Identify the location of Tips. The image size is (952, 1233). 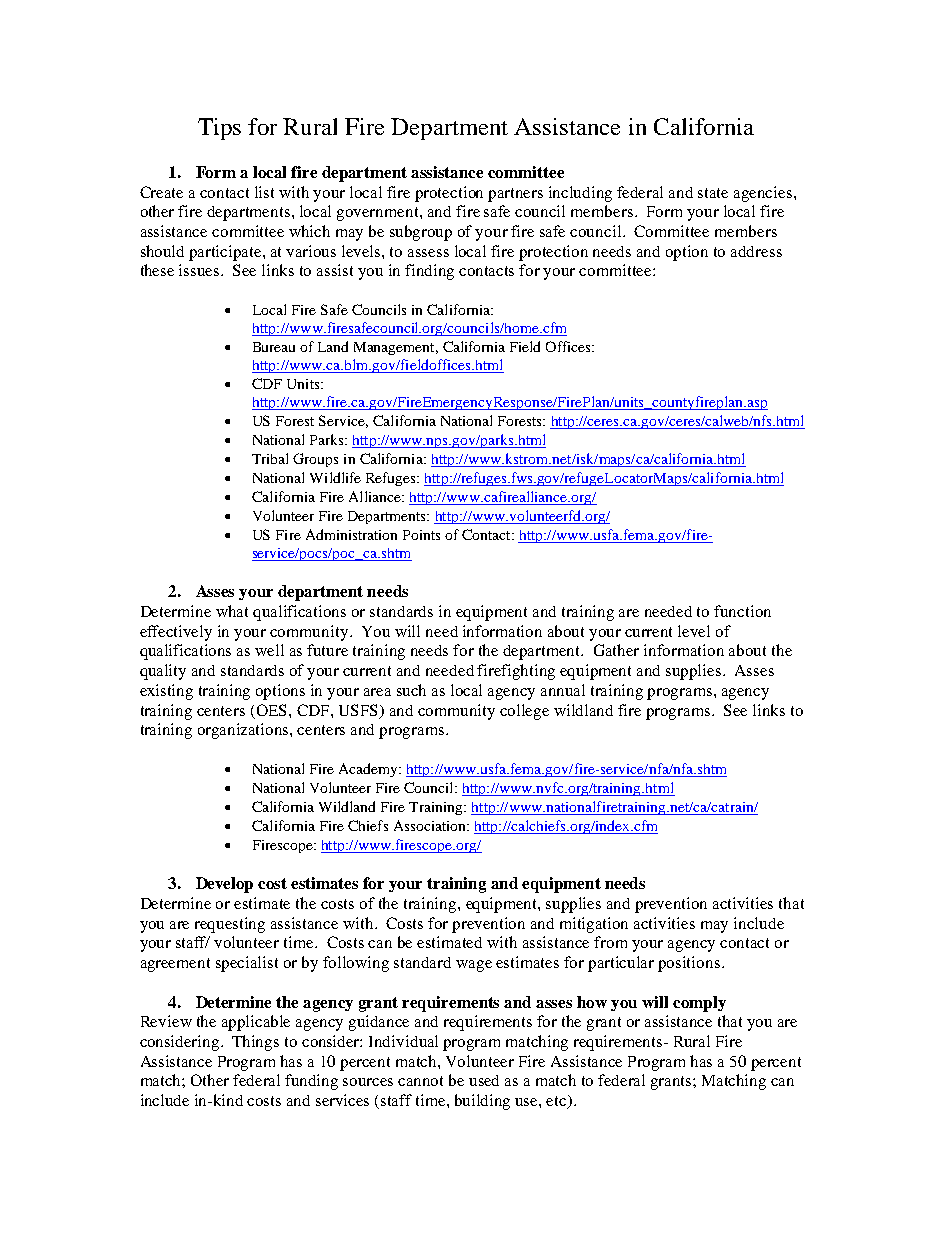
(219, 129).
